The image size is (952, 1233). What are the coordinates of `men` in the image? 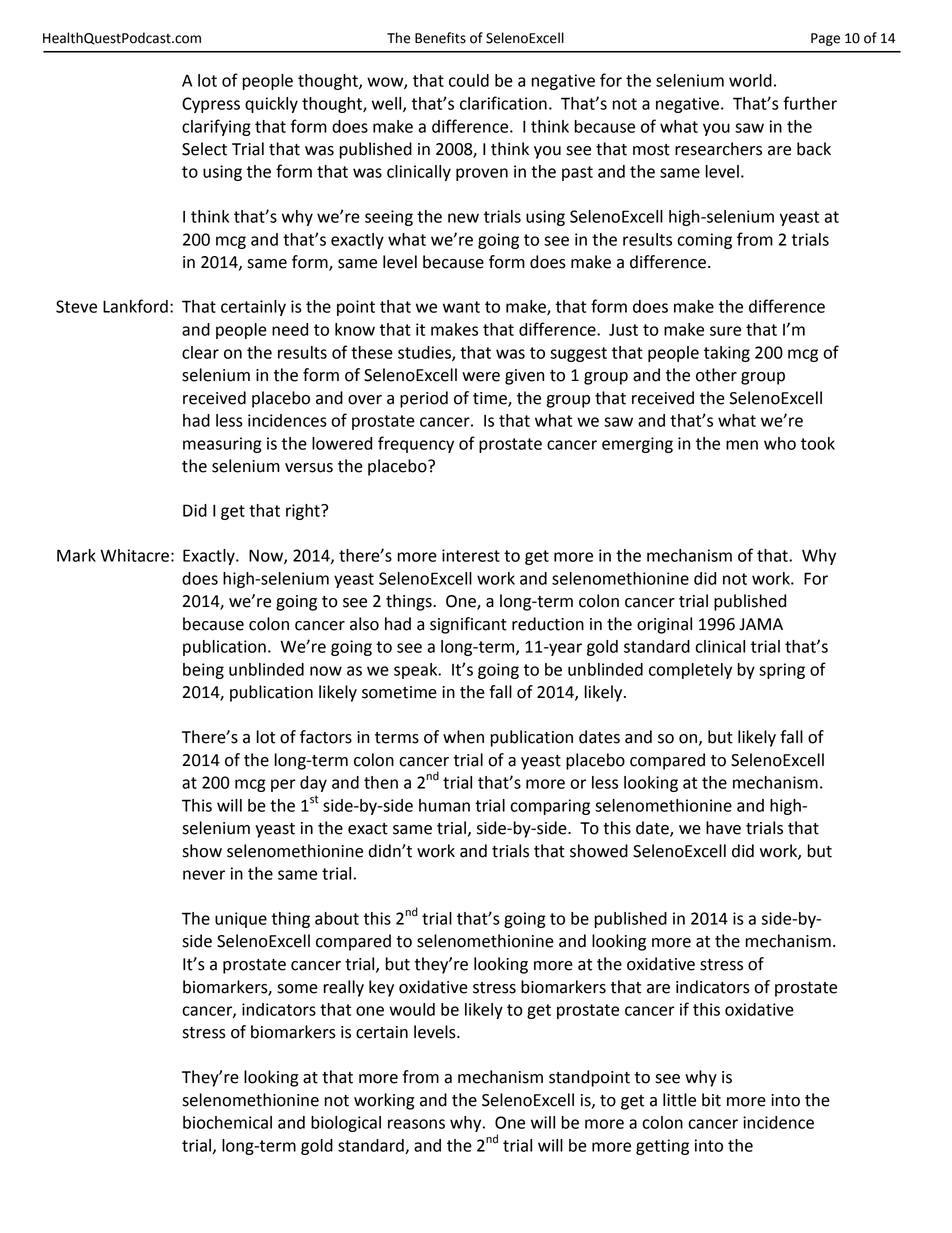 It's located at (742, 445).
